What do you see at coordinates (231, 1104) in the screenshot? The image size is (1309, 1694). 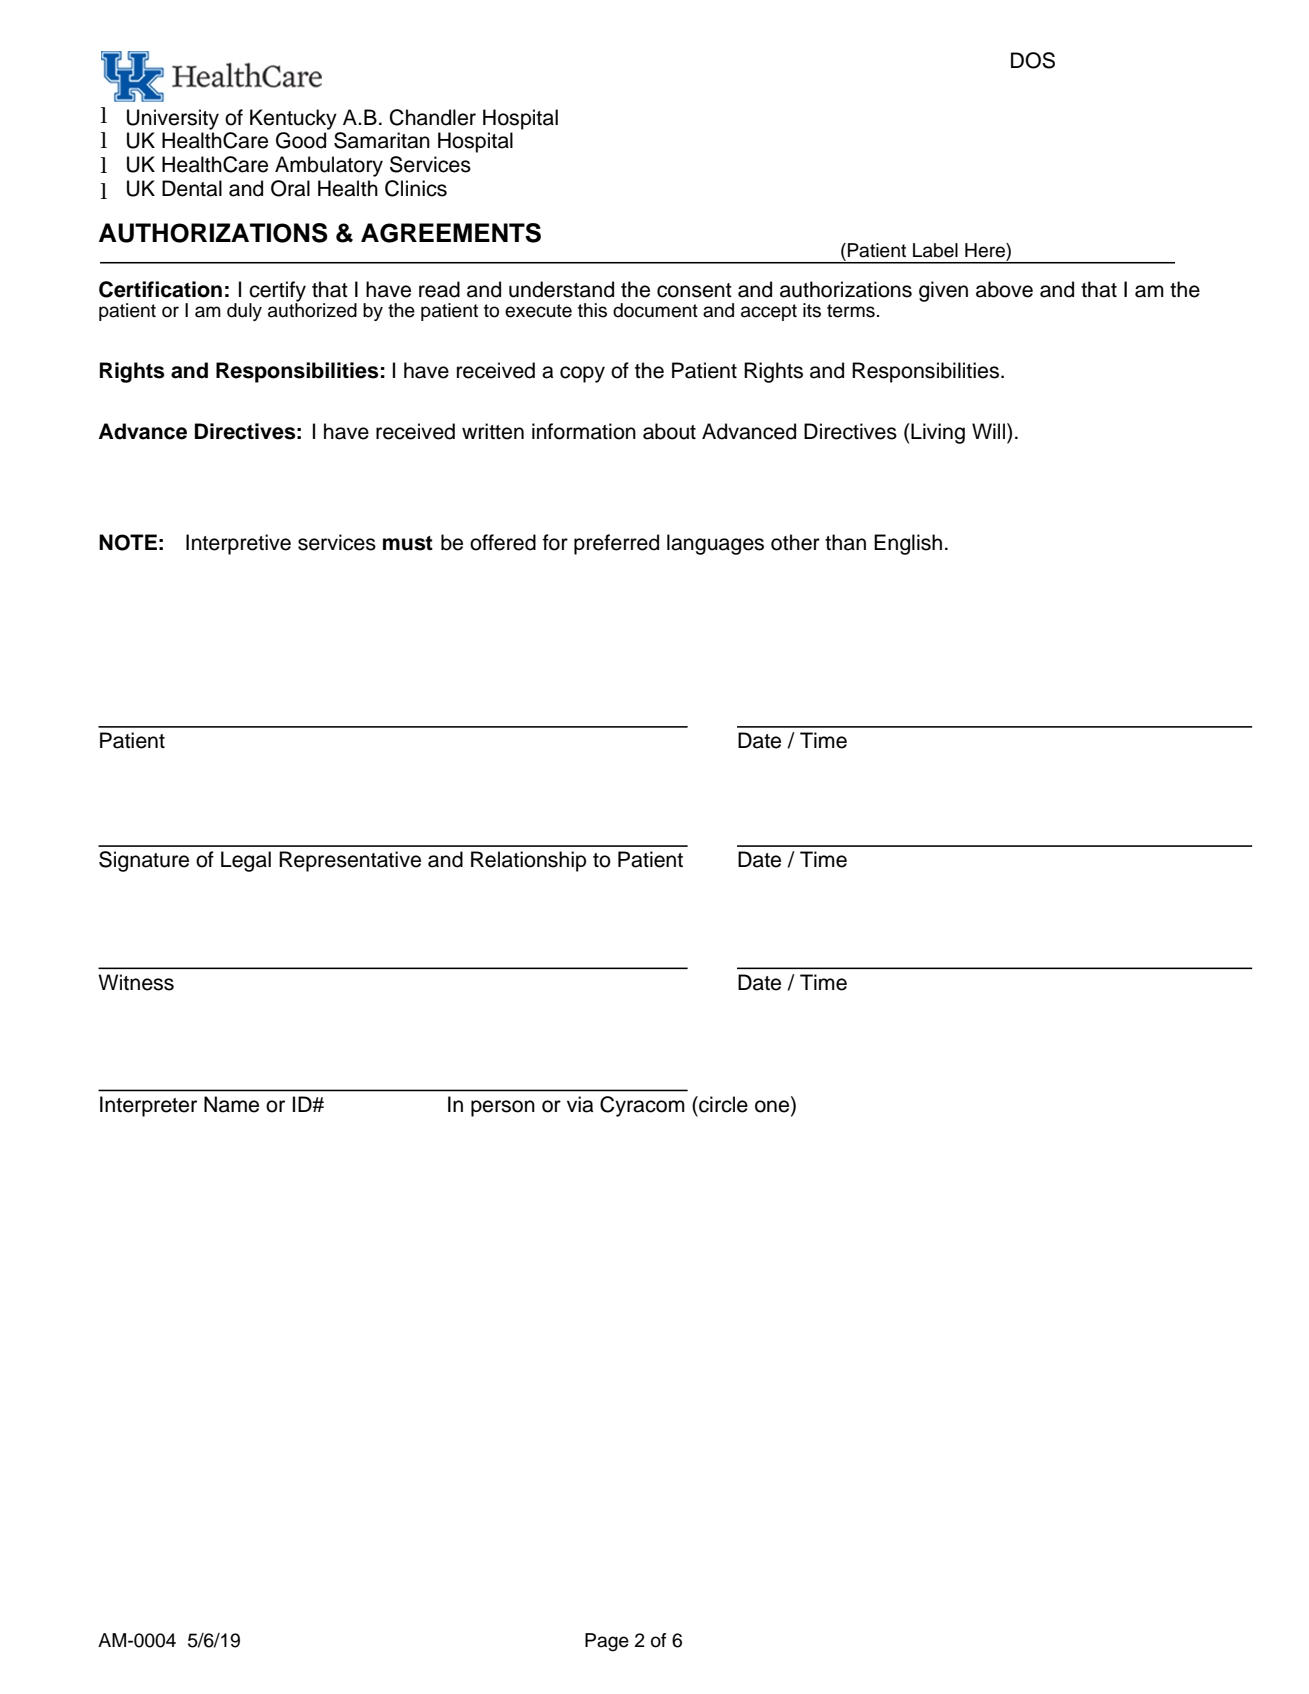 I see `Name` at bounding box center [231, 1104].
